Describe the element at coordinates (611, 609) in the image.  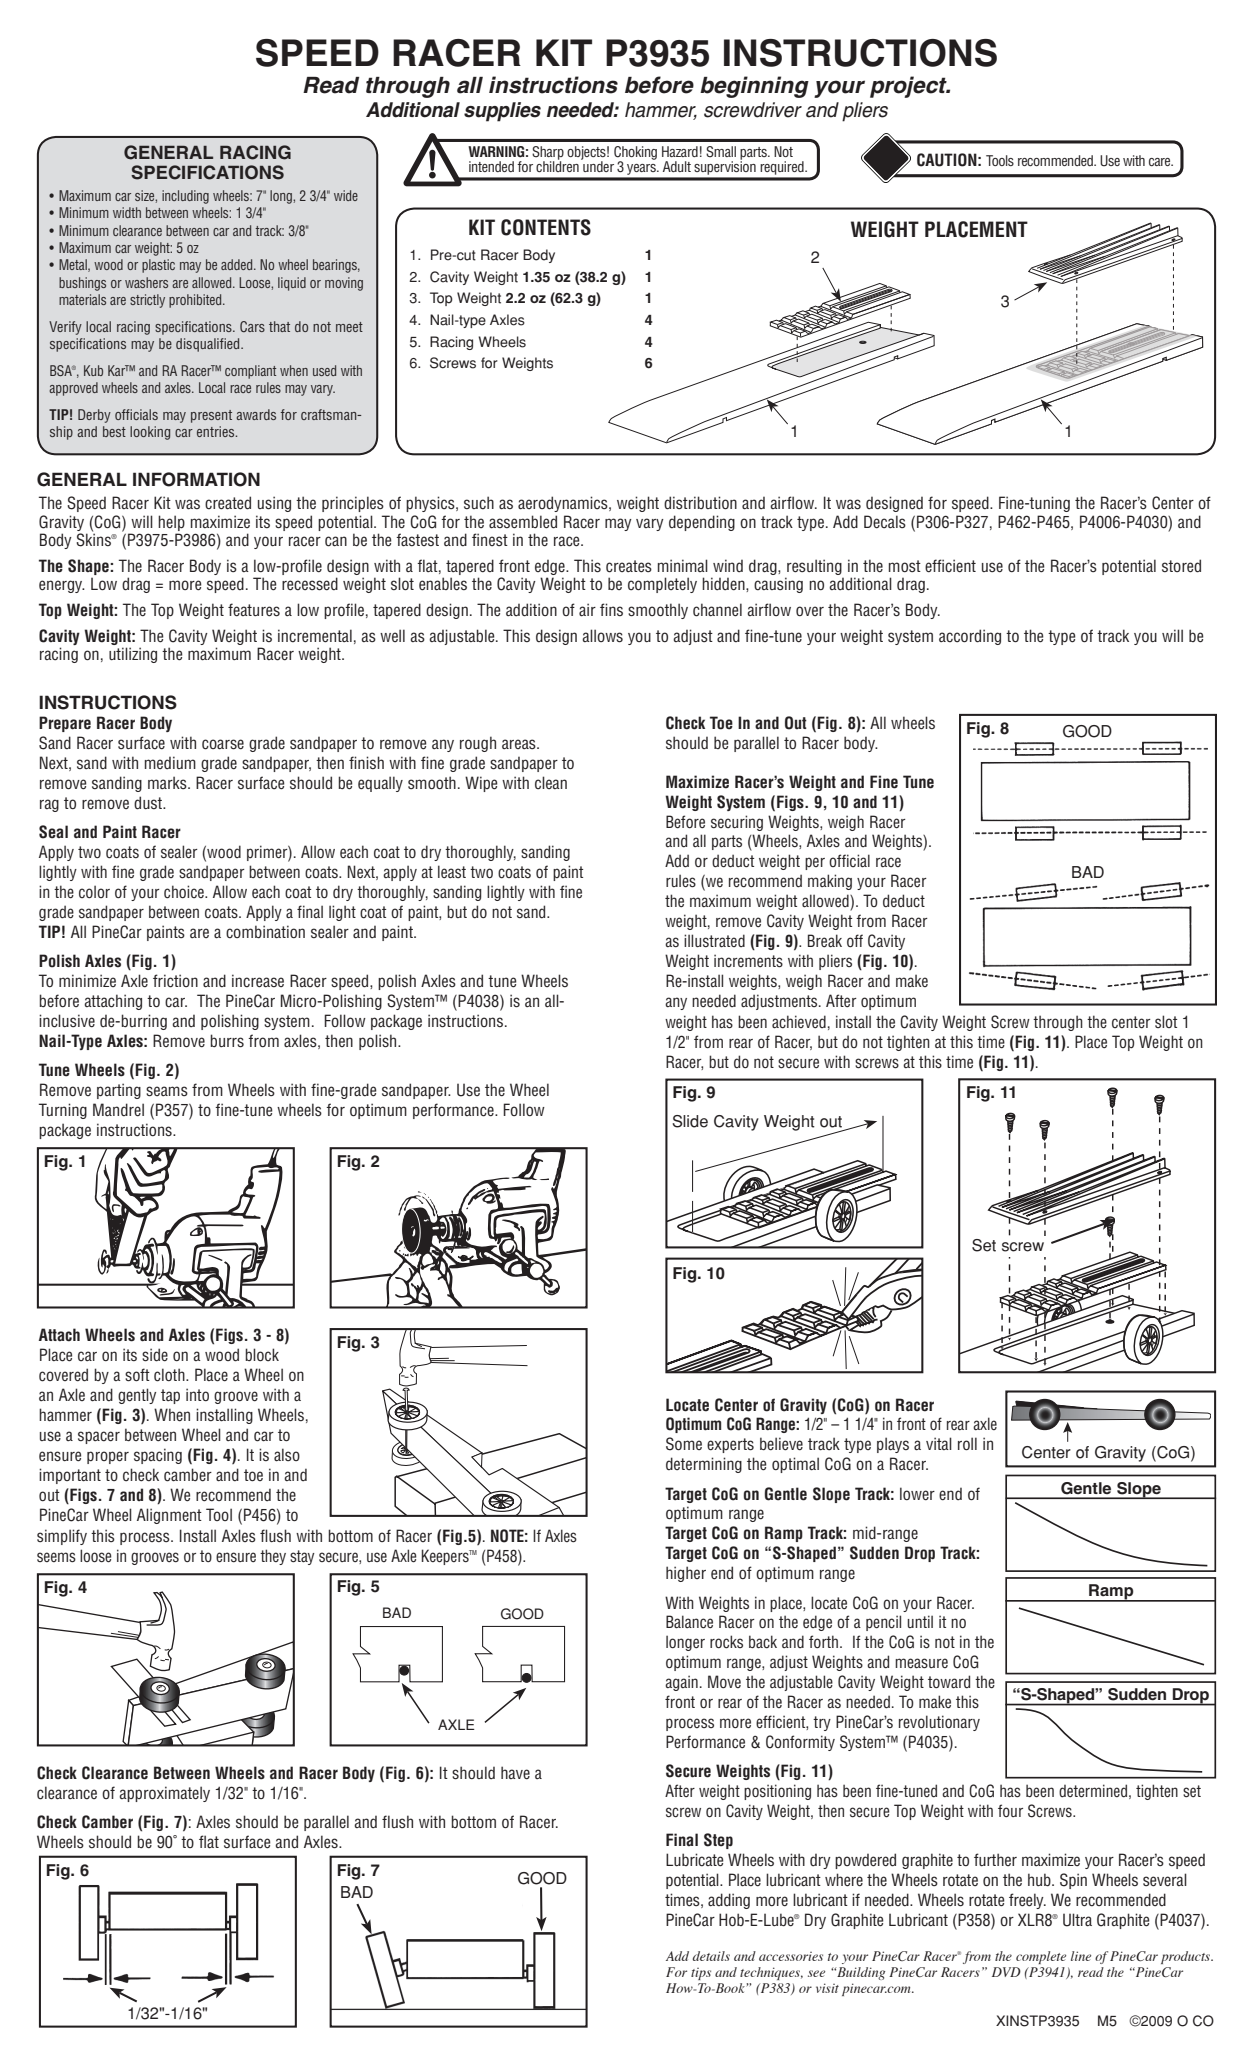
I see `fins` at that location.
